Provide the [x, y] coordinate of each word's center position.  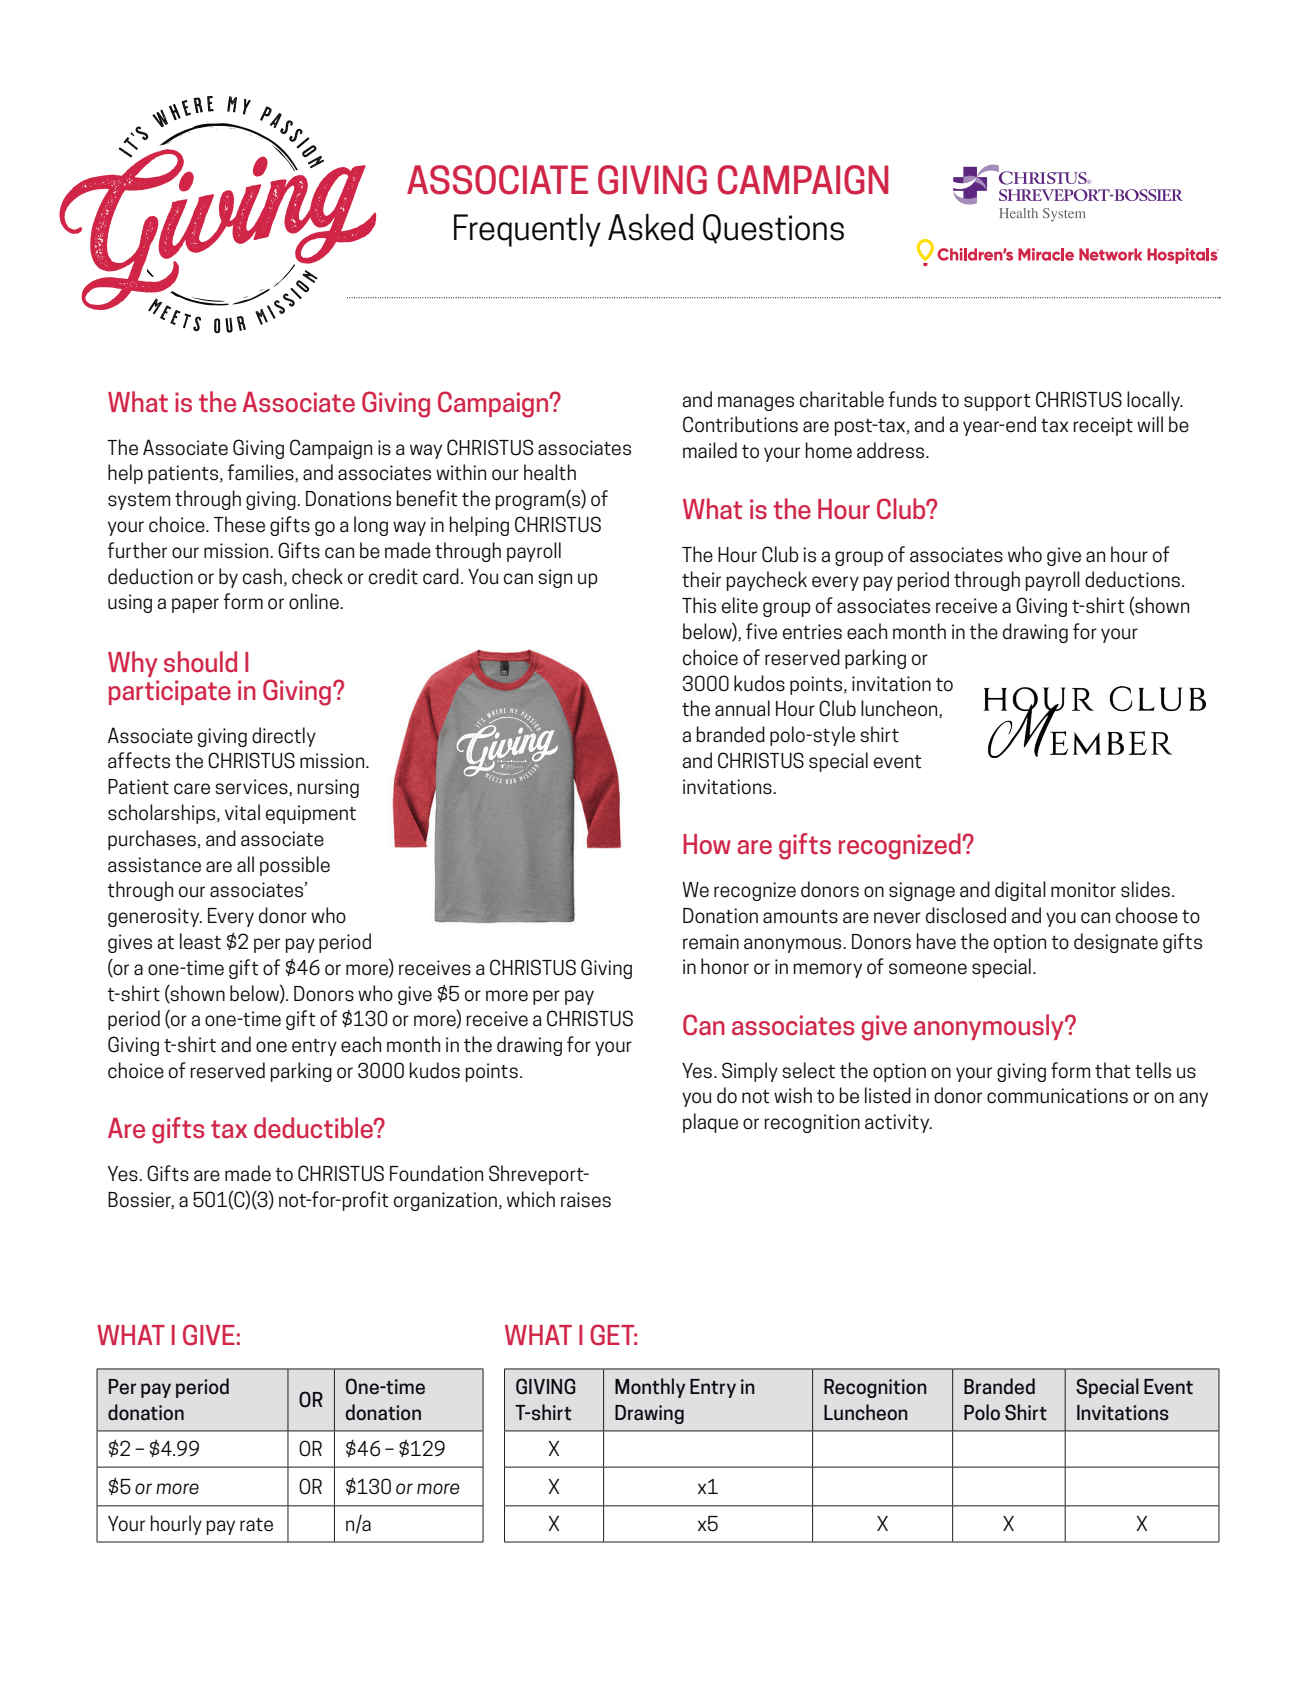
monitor [1083, 890]
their [701, 579]
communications [1057, 1096]
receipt [1103, 426]
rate [256, 1525]
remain [711, 942]
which [531, 1199]
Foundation [436, 1173]
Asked [650, 227]
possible [295, 866]
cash [262, 576]
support [997, 402]
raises [586, 1200]
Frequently [527, 230]
